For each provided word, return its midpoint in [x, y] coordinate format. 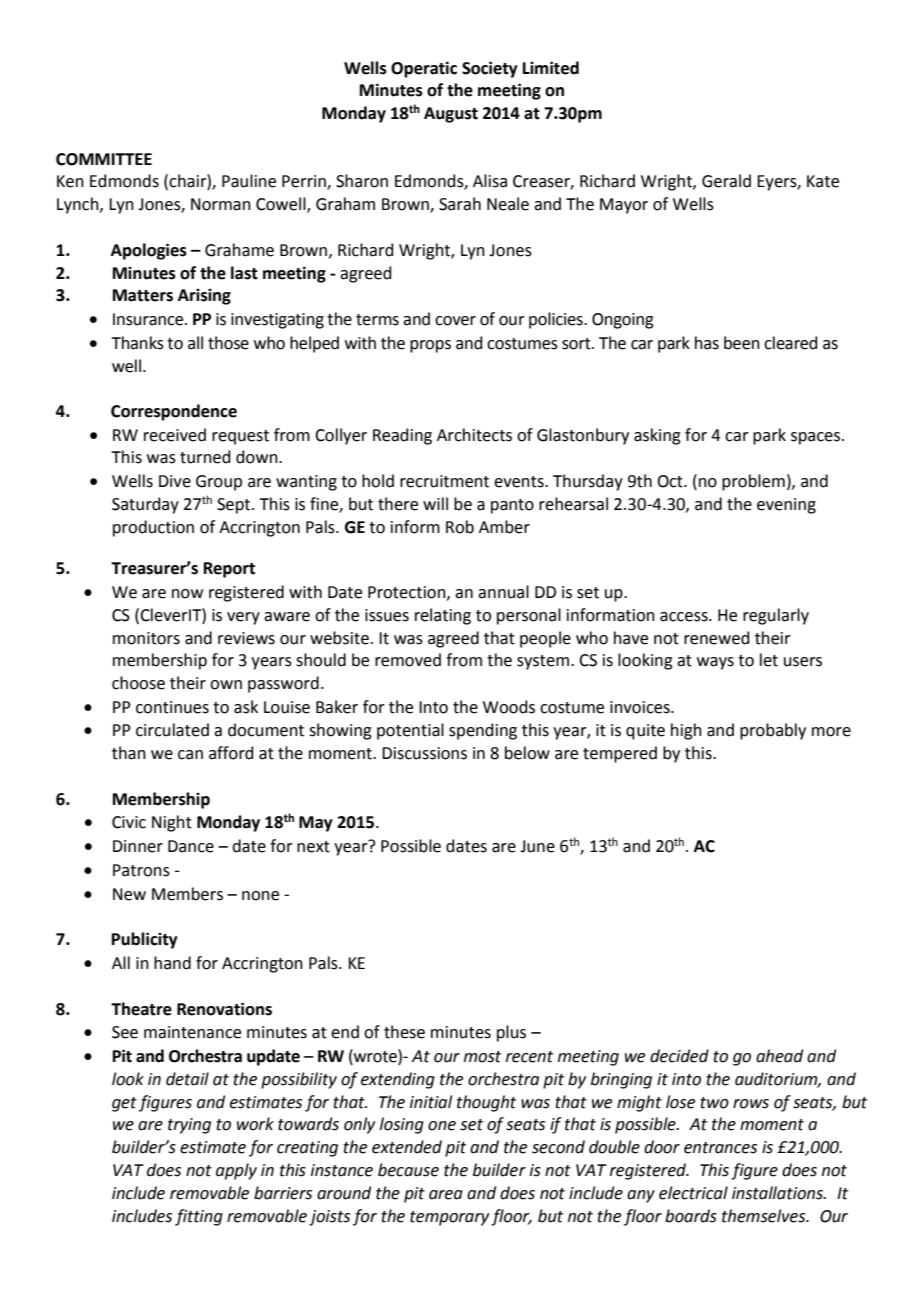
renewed [717, 638]
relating [443, 616]
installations [778, 1193]
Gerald [726, 181]
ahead [779, 1056]
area [446, 1195]
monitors [146, 638]
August [451, 115]
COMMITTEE [104, 159]
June [537, 846]
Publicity [145, 940]
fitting [199, 1217]
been [742, 343]
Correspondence [174, 412]
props [430, 346]
